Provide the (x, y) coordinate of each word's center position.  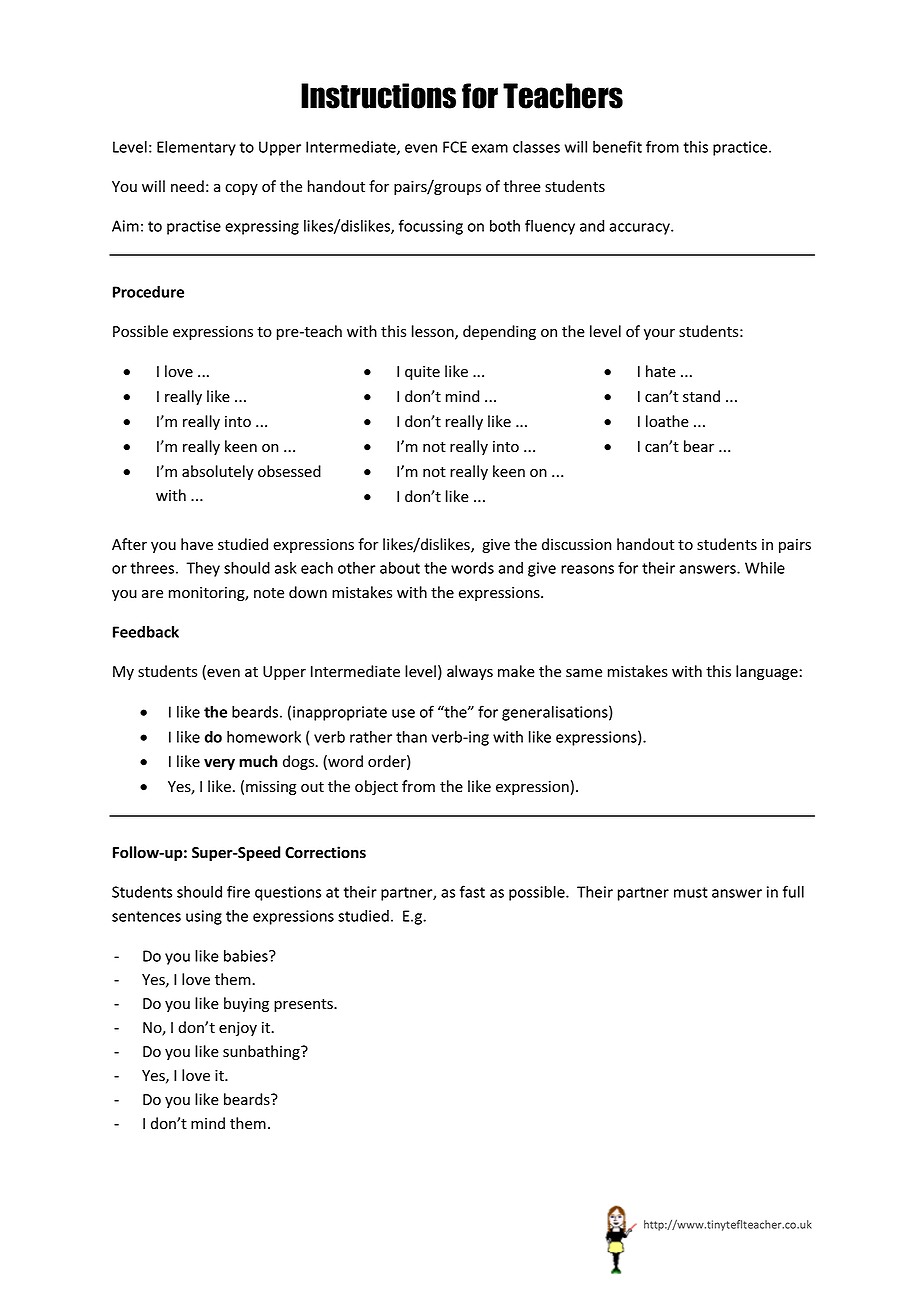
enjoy (238, 1029)
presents (304, 1005)
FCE (455, 147)
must (691, 892)
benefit (617, 146)
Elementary (196, 148)
